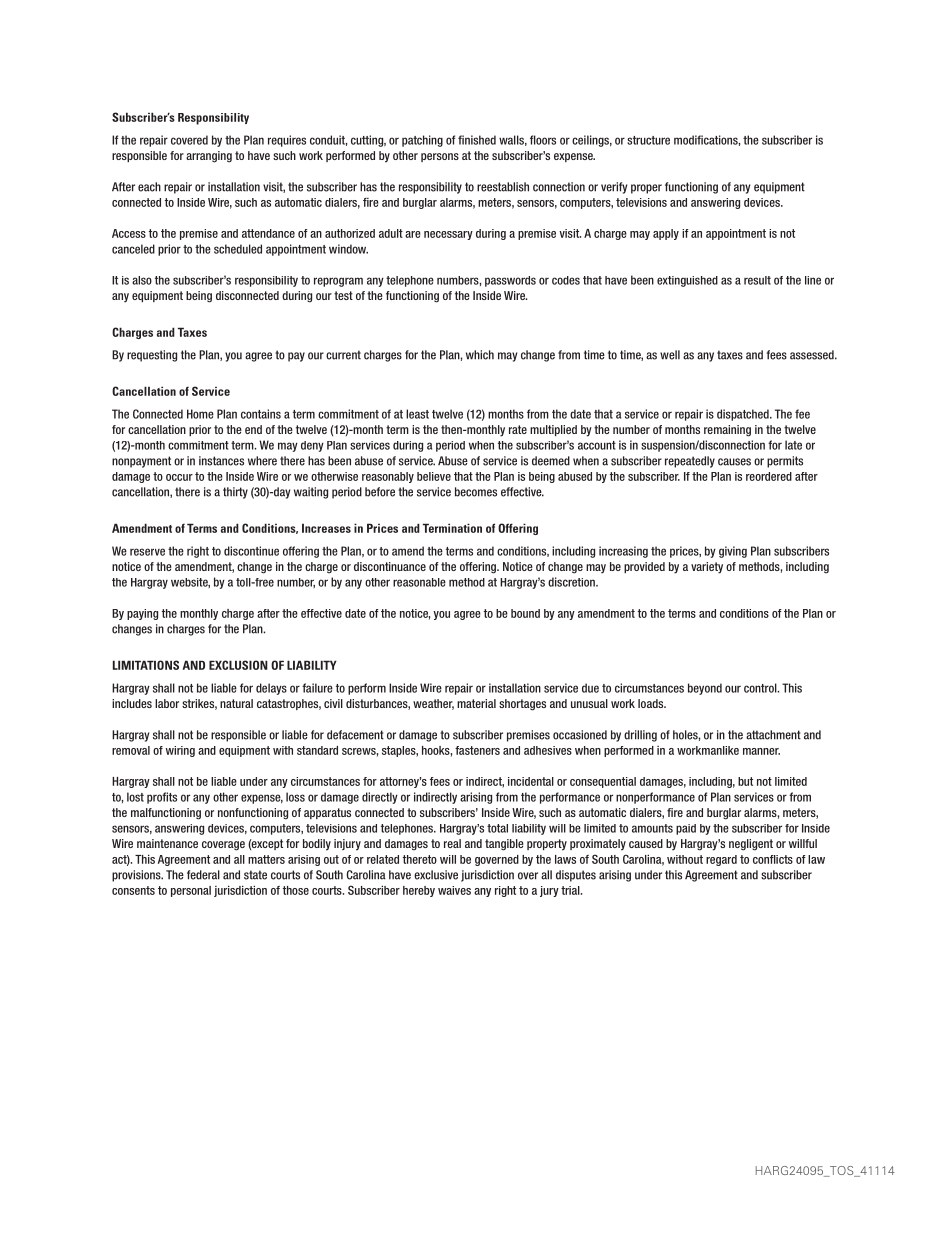 The image size is (952, 1233). I want to click on Home, so click(200, 414).
